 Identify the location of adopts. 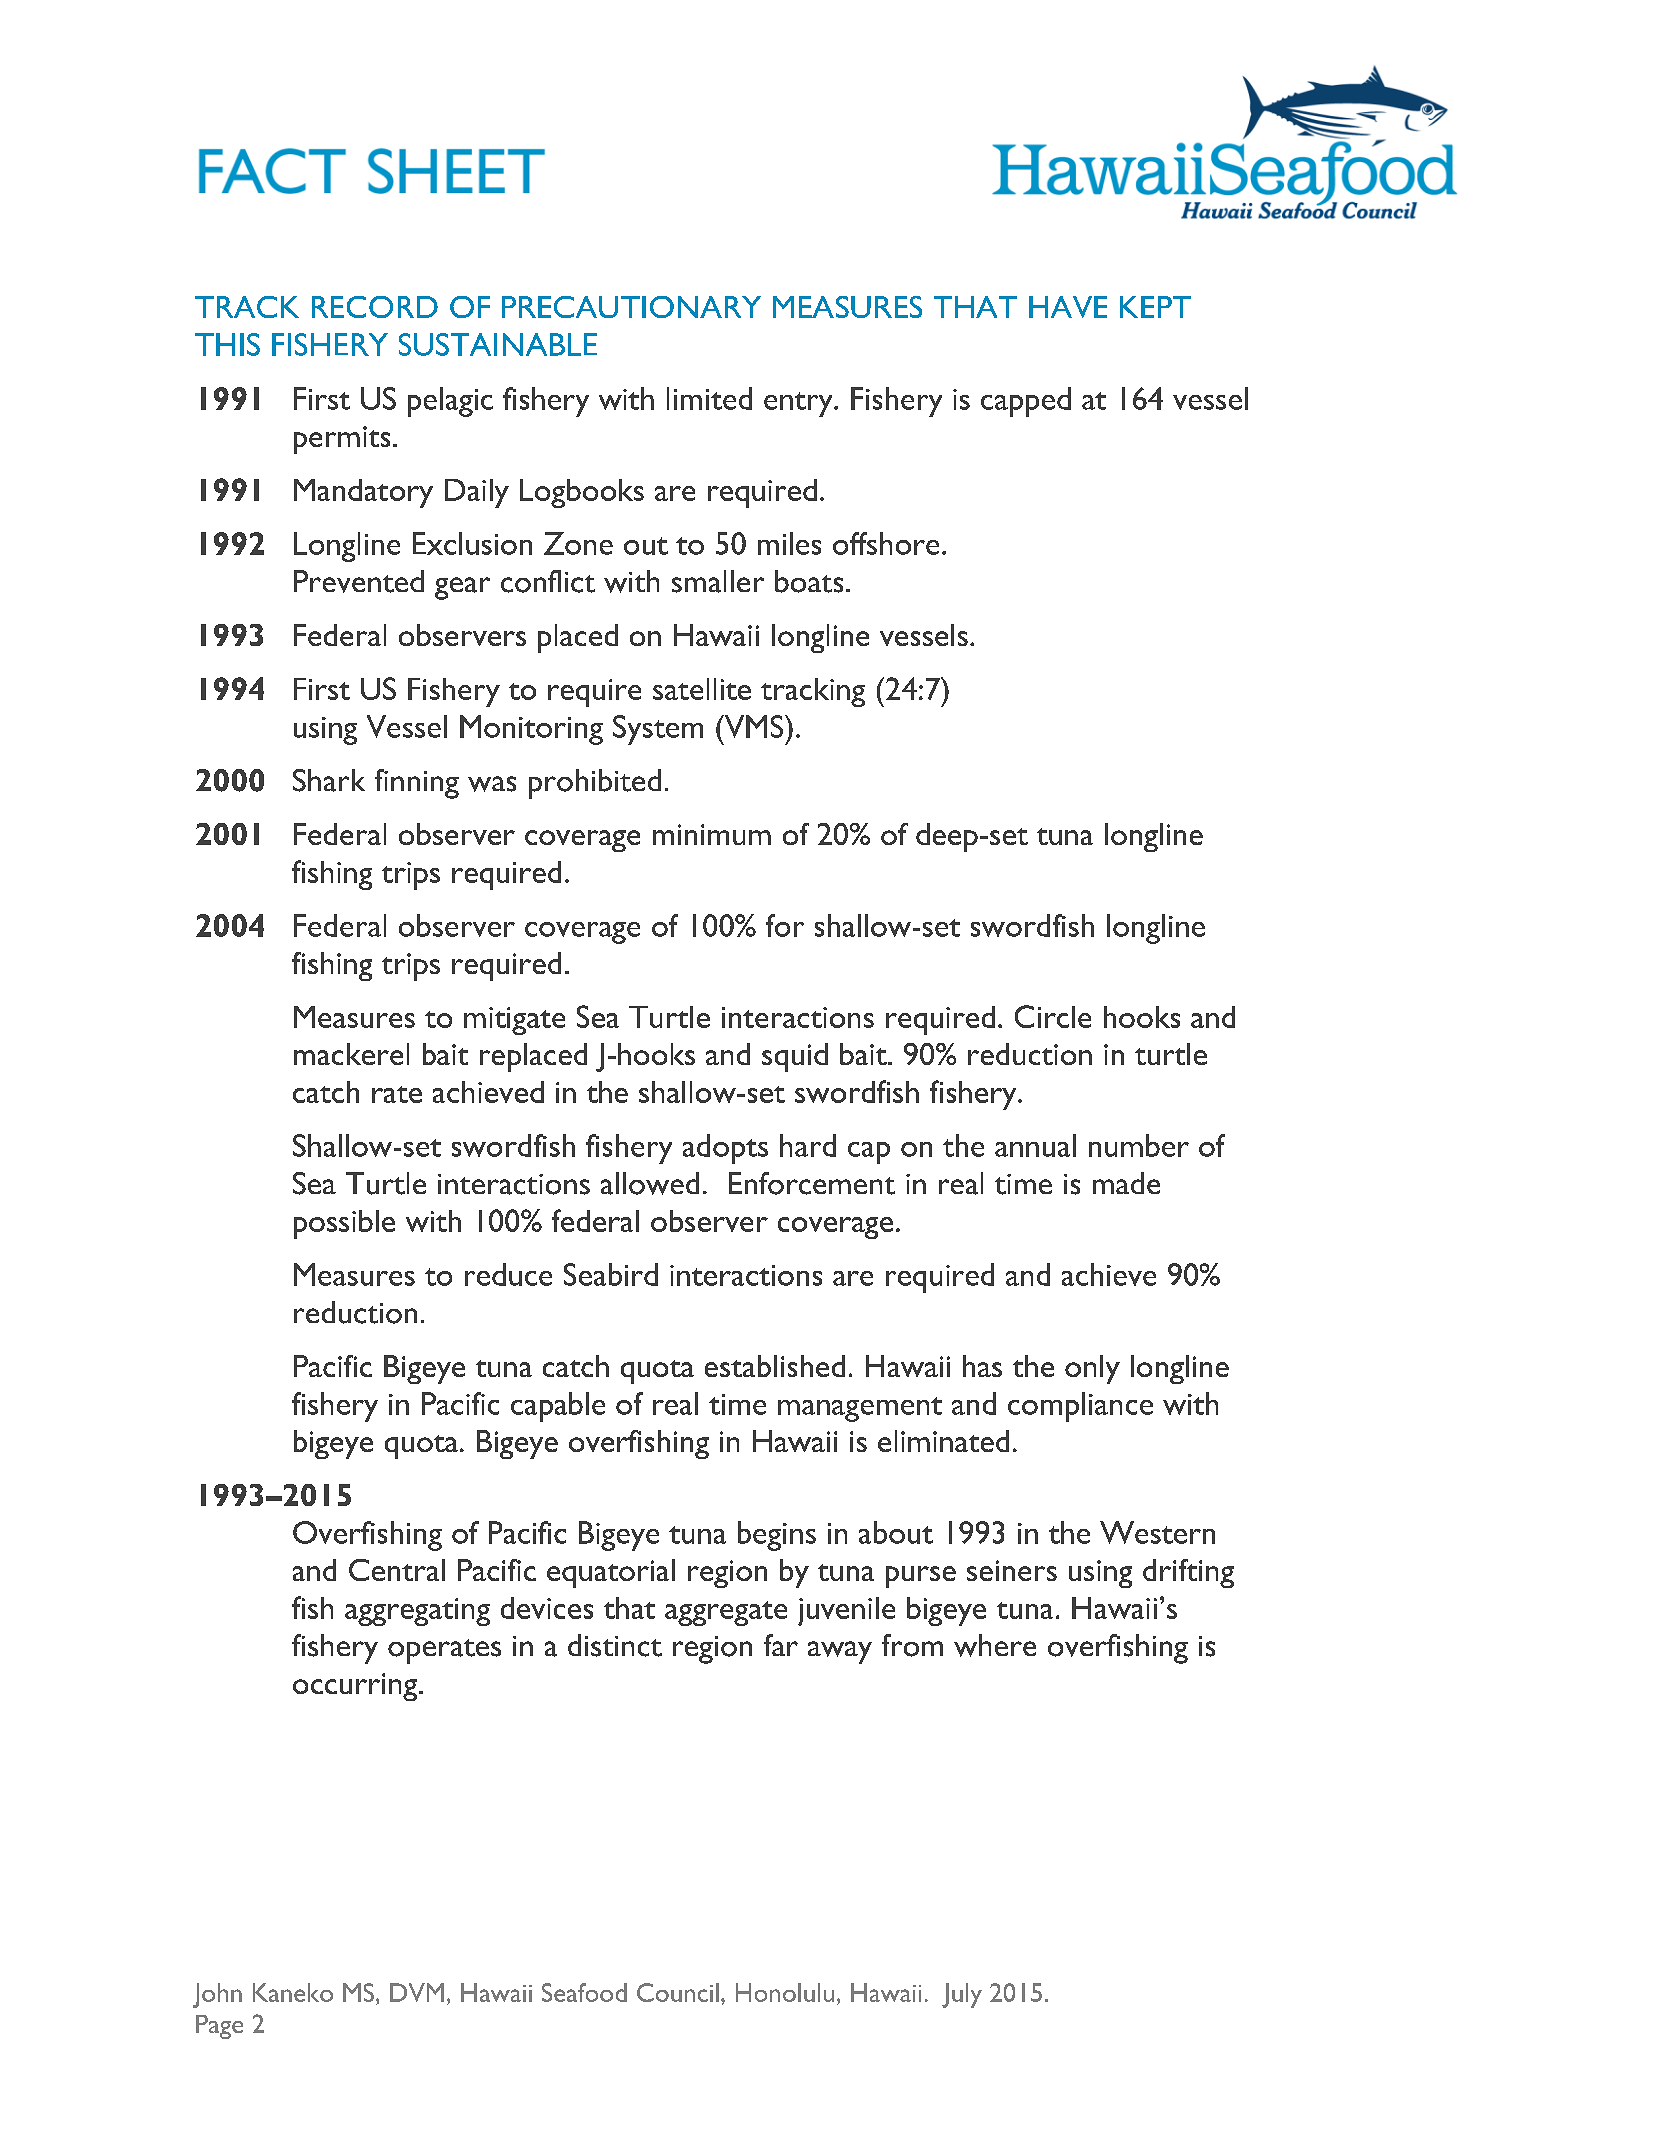
(725, 1149).
